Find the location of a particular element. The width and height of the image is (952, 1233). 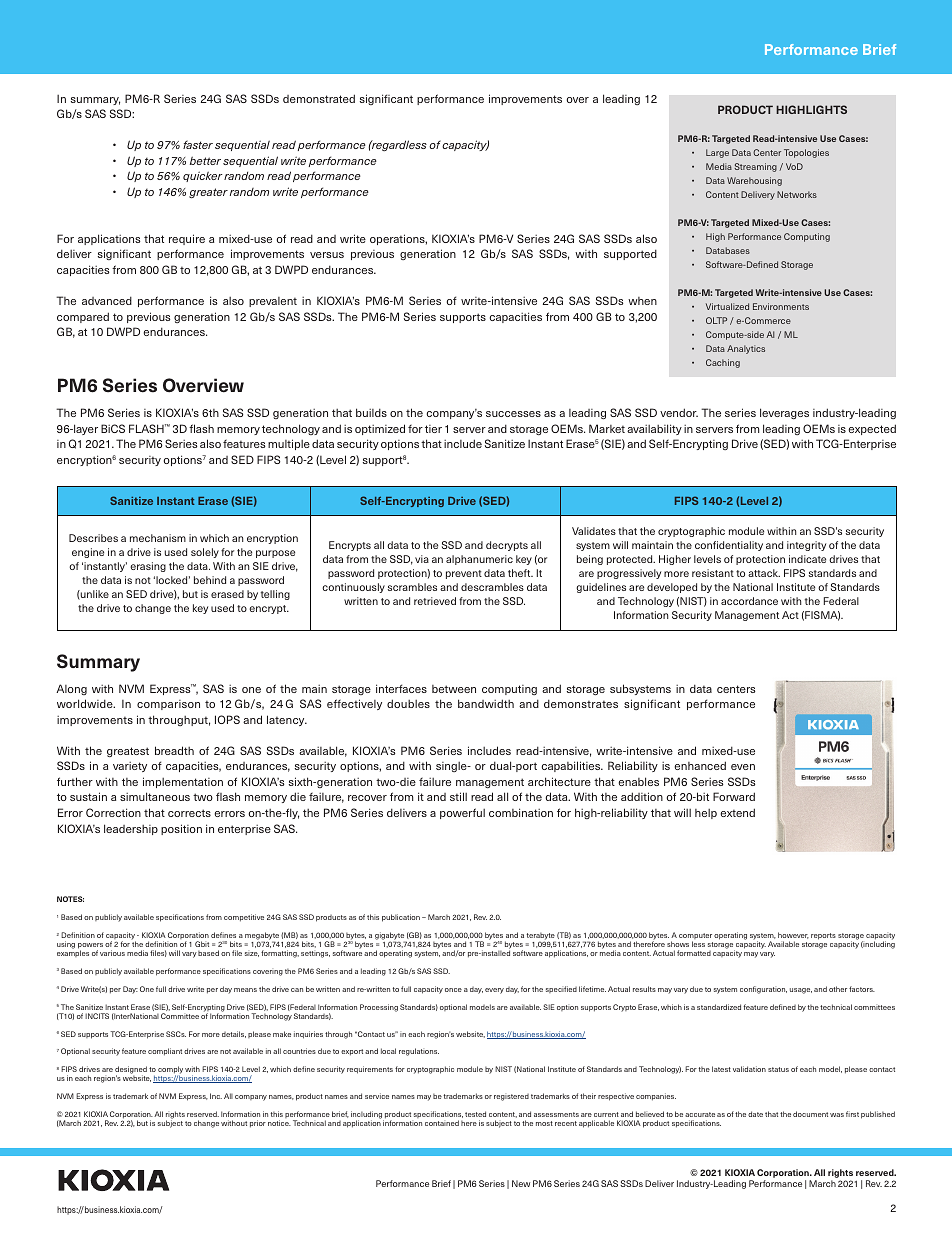

prior is located at coordinates (258, 1124).
